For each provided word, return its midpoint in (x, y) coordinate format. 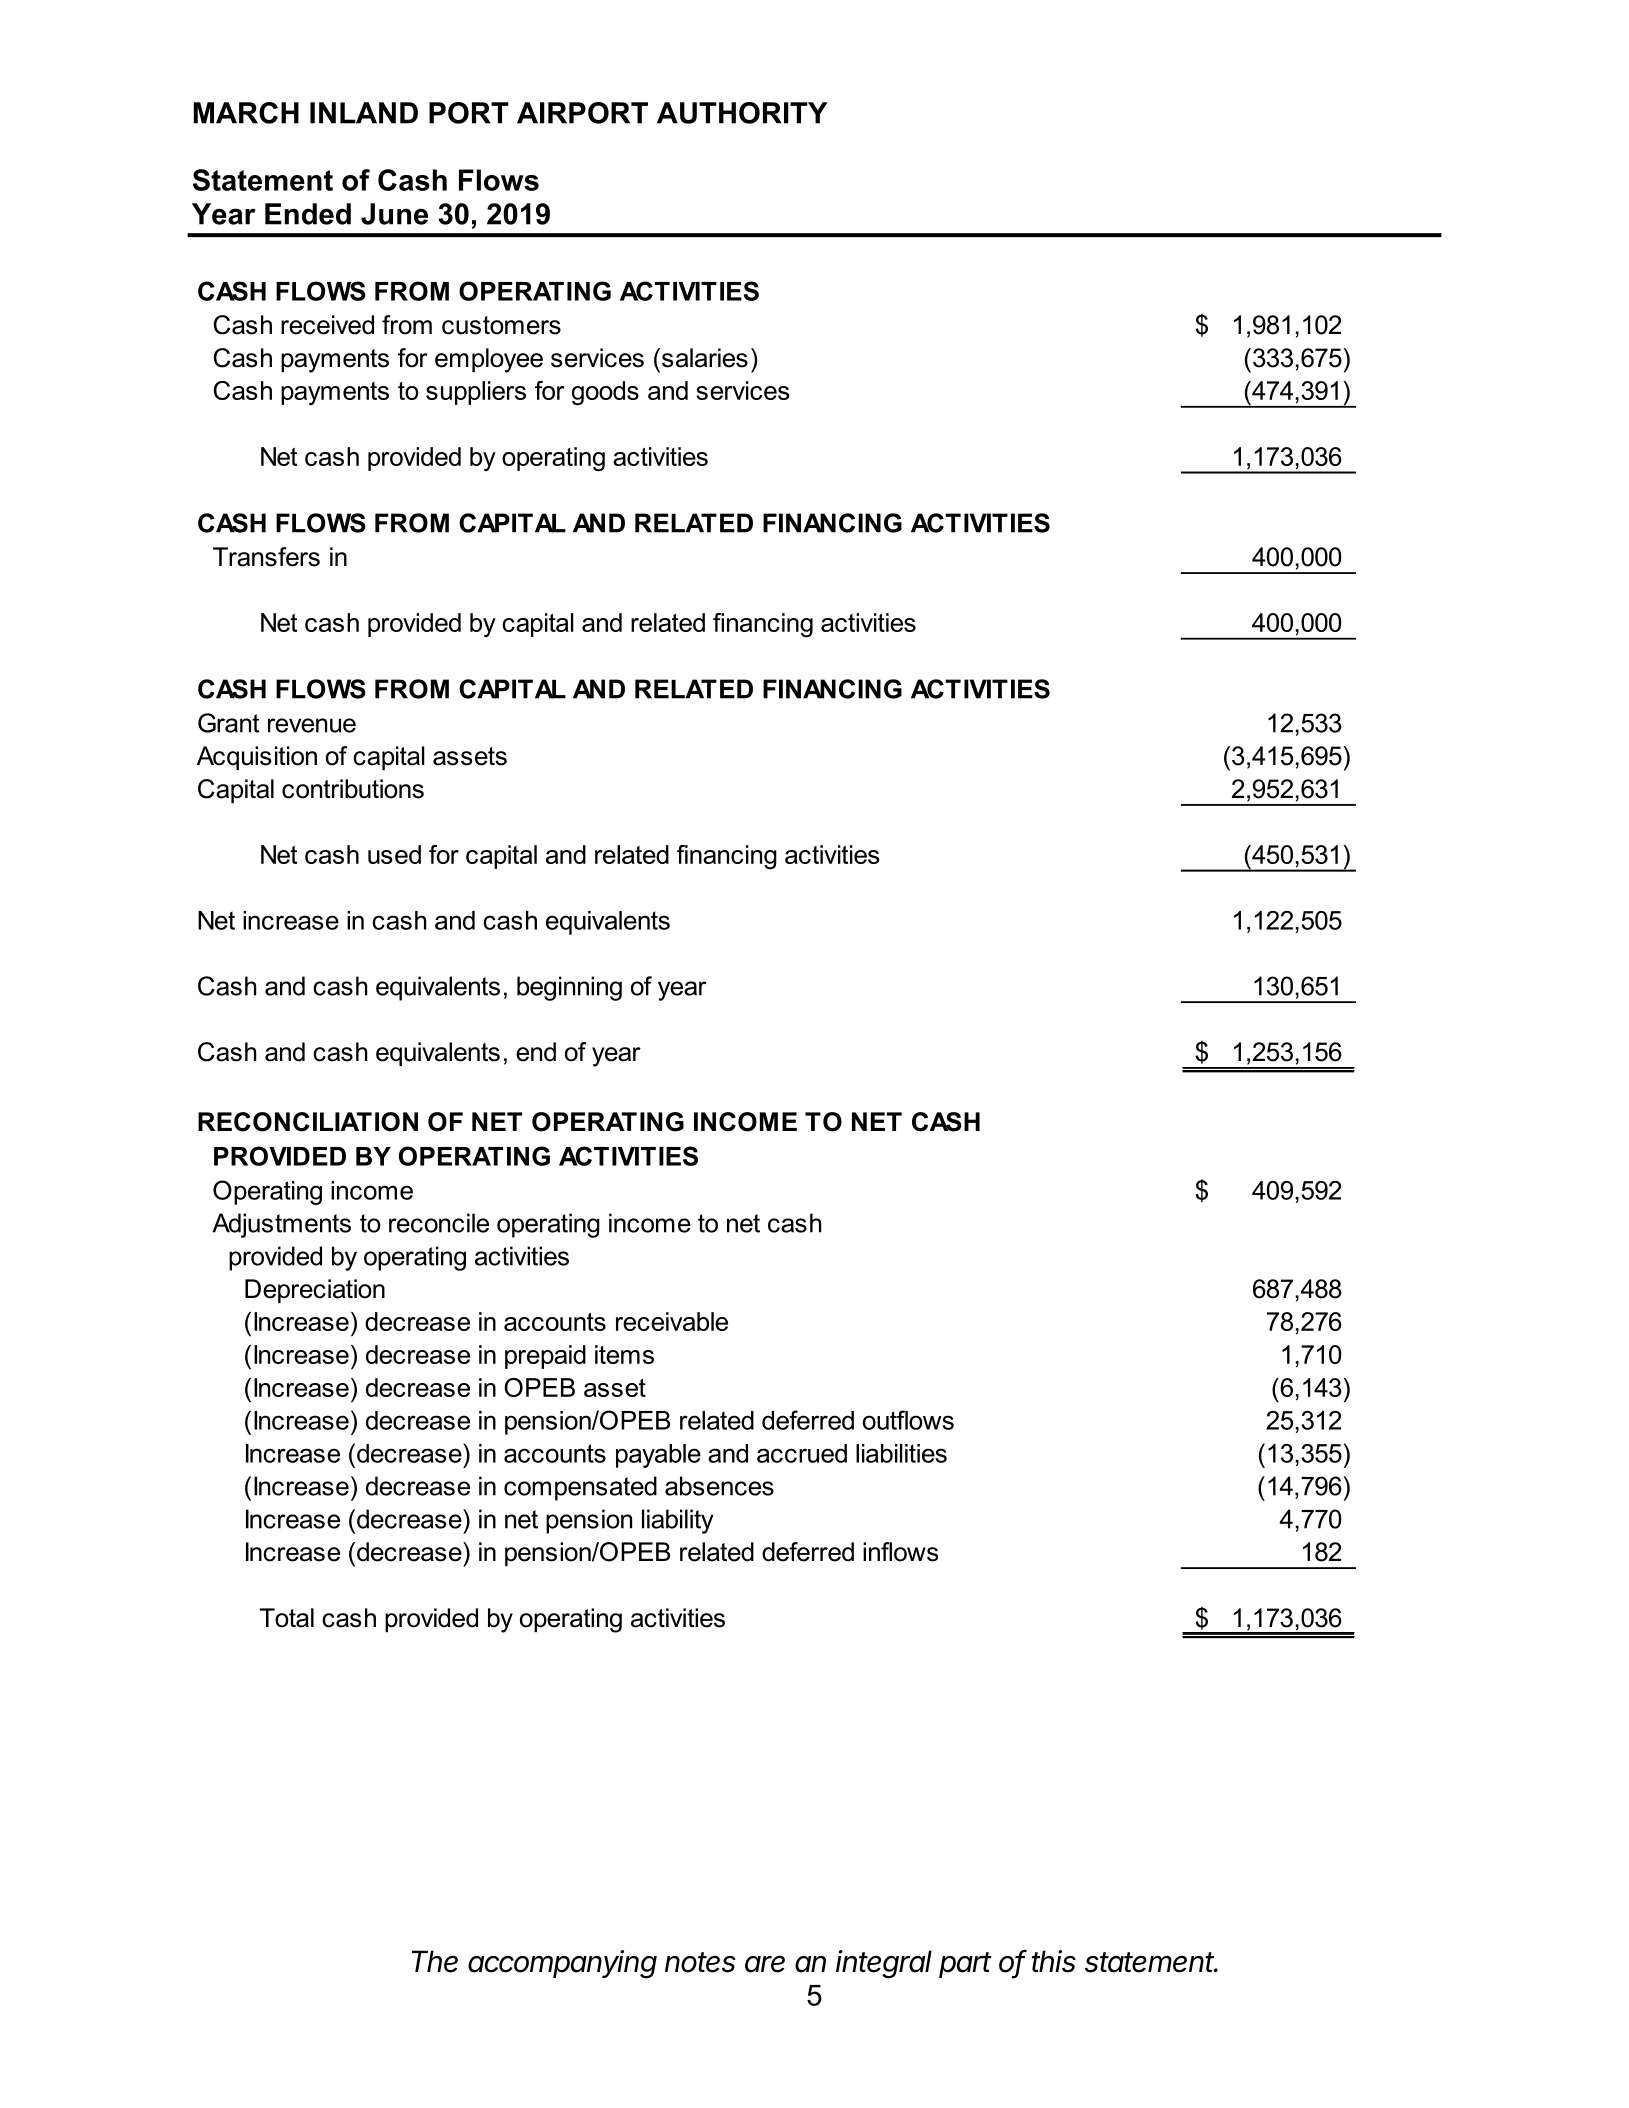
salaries (705, 358)
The (435, 1961)
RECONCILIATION (308, 1122)
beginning (569, 988)
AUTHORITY (742, 113)
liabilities (901, 1453)
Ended (308, 214)
